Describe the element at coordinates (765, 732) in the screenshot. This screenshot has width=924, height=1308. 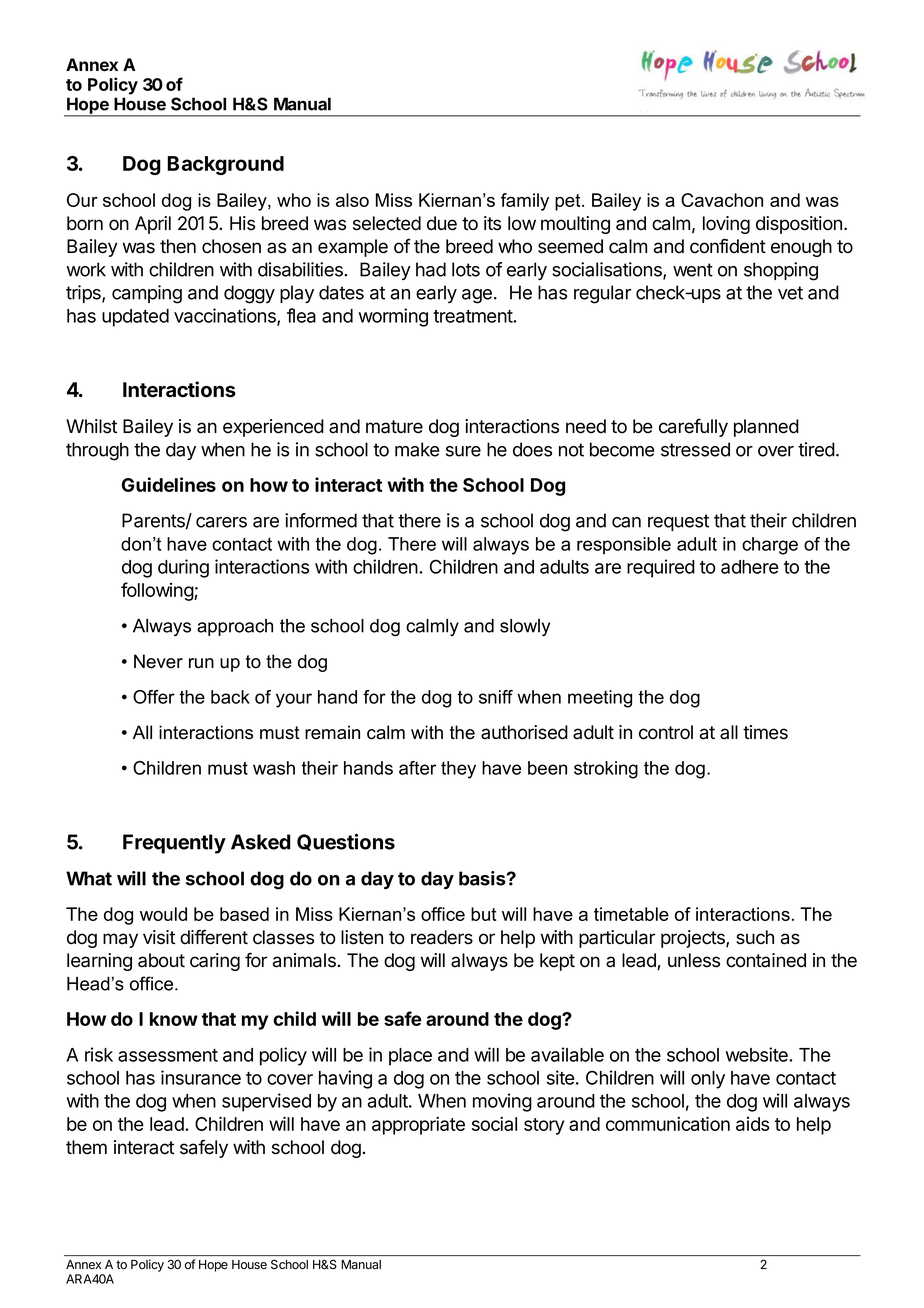
I see `times` at that location.
